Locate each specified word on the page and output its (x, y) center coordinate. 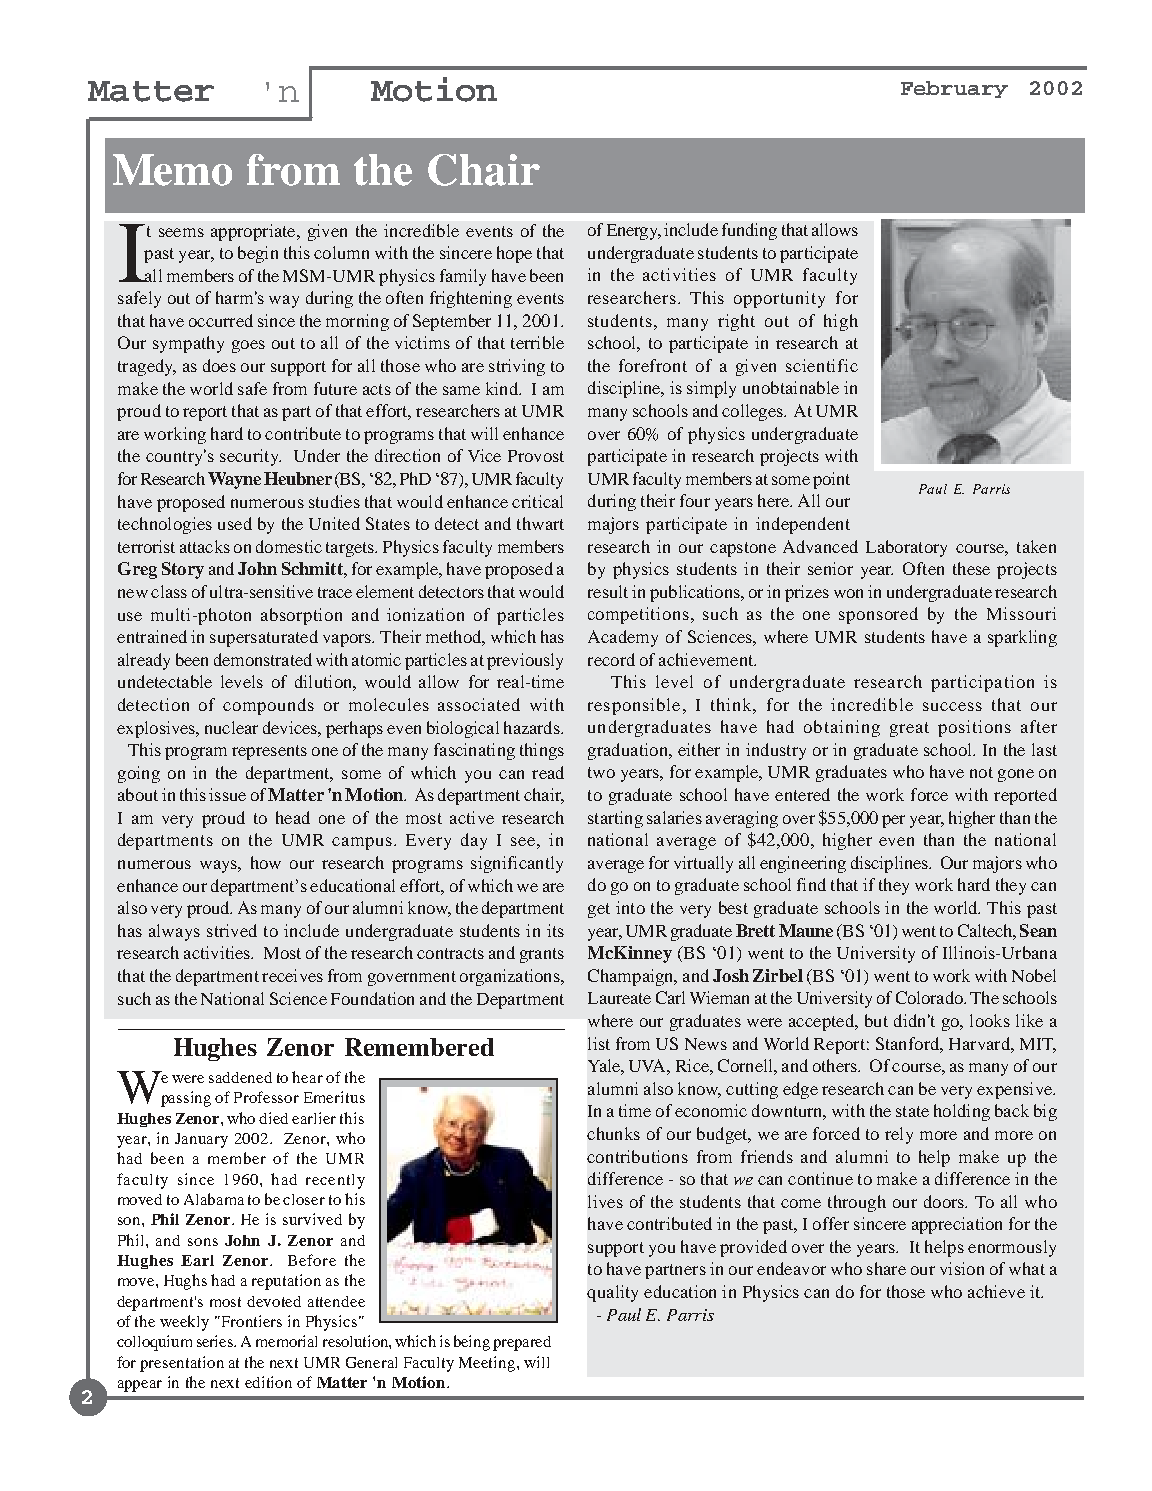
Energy (633, 232)
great (909, 729)
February (954, 89)
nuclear (231, 727)
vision (962, 1268)
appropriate (254, 232)
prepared (522, 1343)
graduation (629, 751)
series (216, 1341)
